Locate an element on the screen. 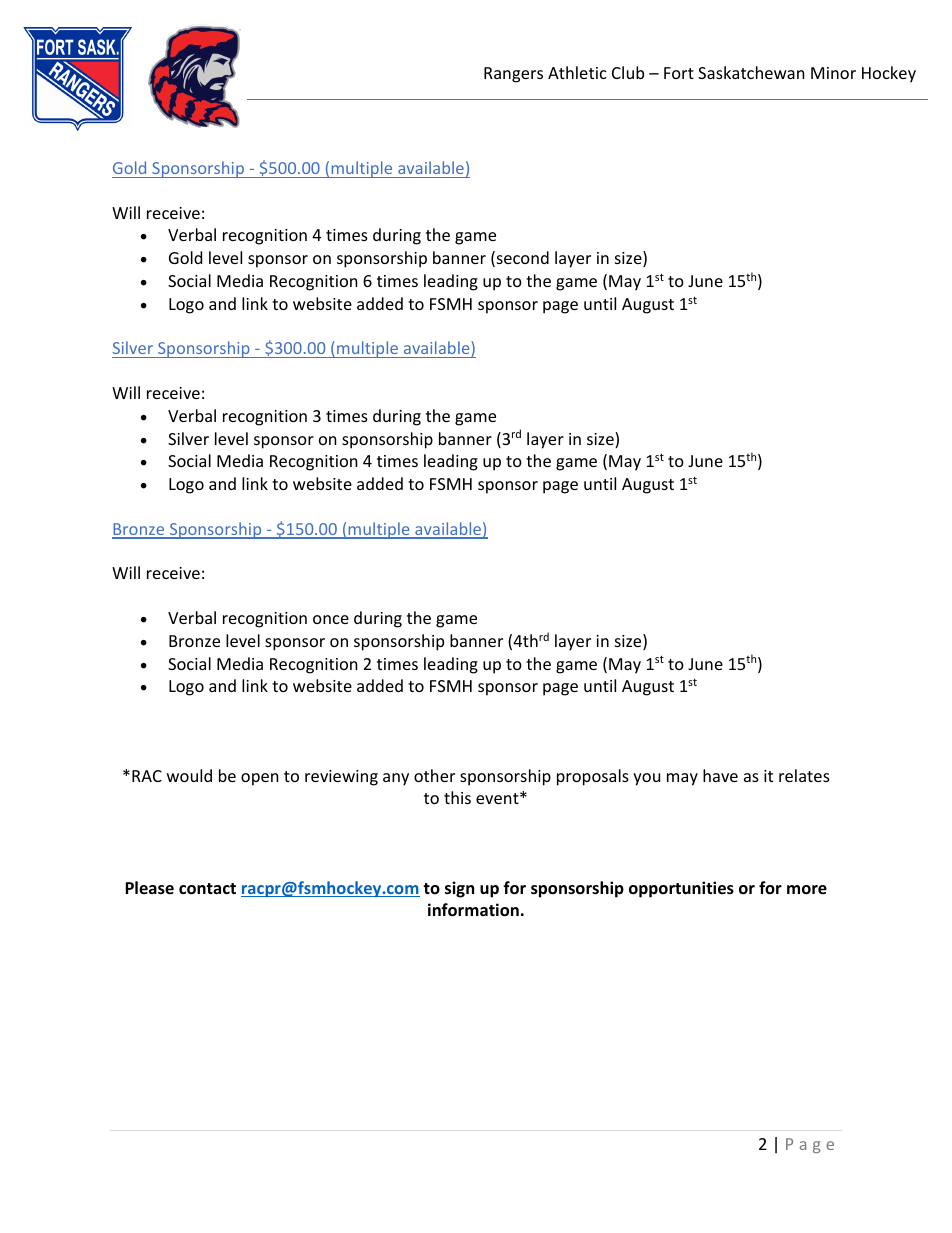  would is located at coordinates (189, 775).
